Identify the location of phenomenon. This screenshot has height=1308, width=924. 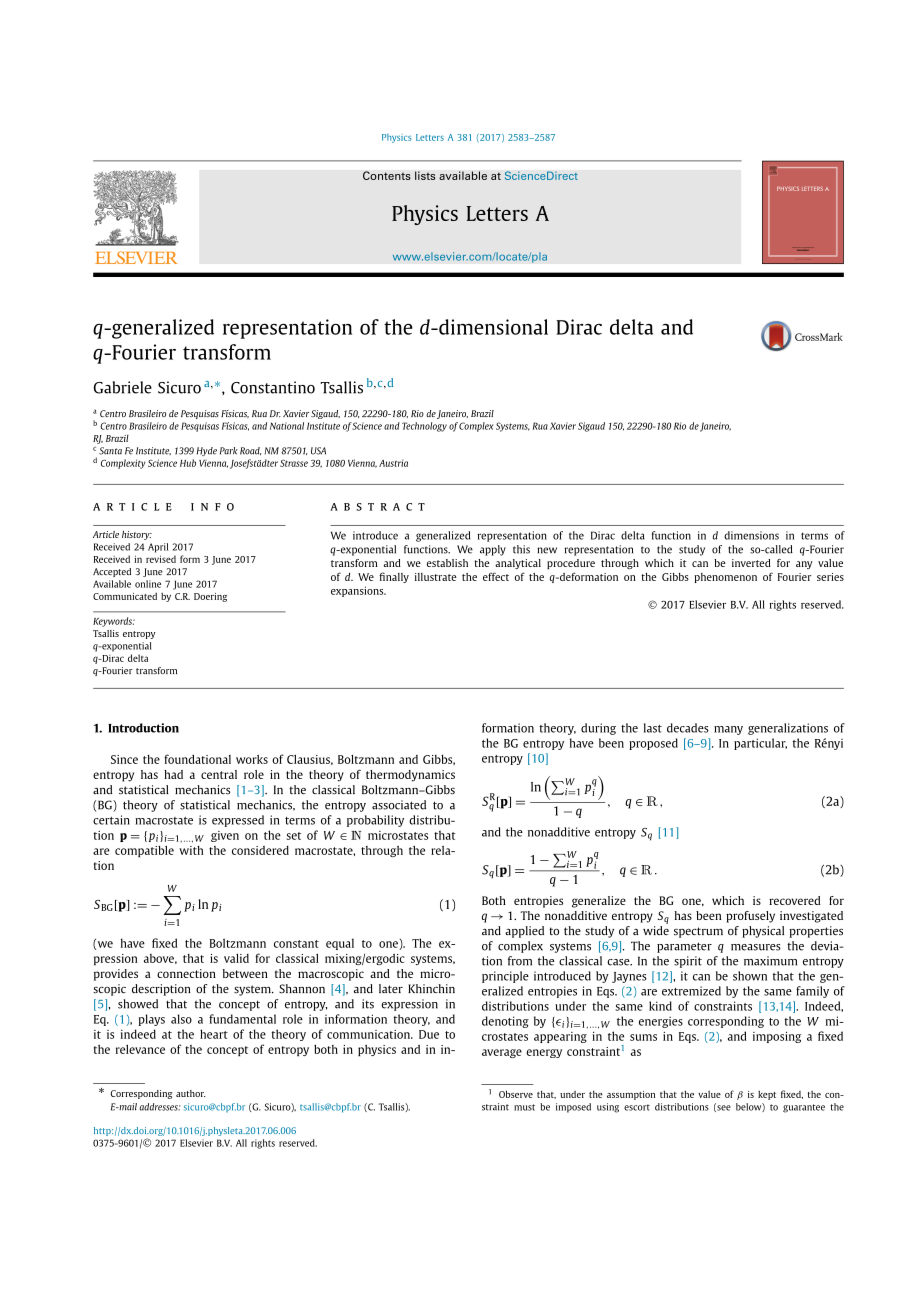
(725, 578).
